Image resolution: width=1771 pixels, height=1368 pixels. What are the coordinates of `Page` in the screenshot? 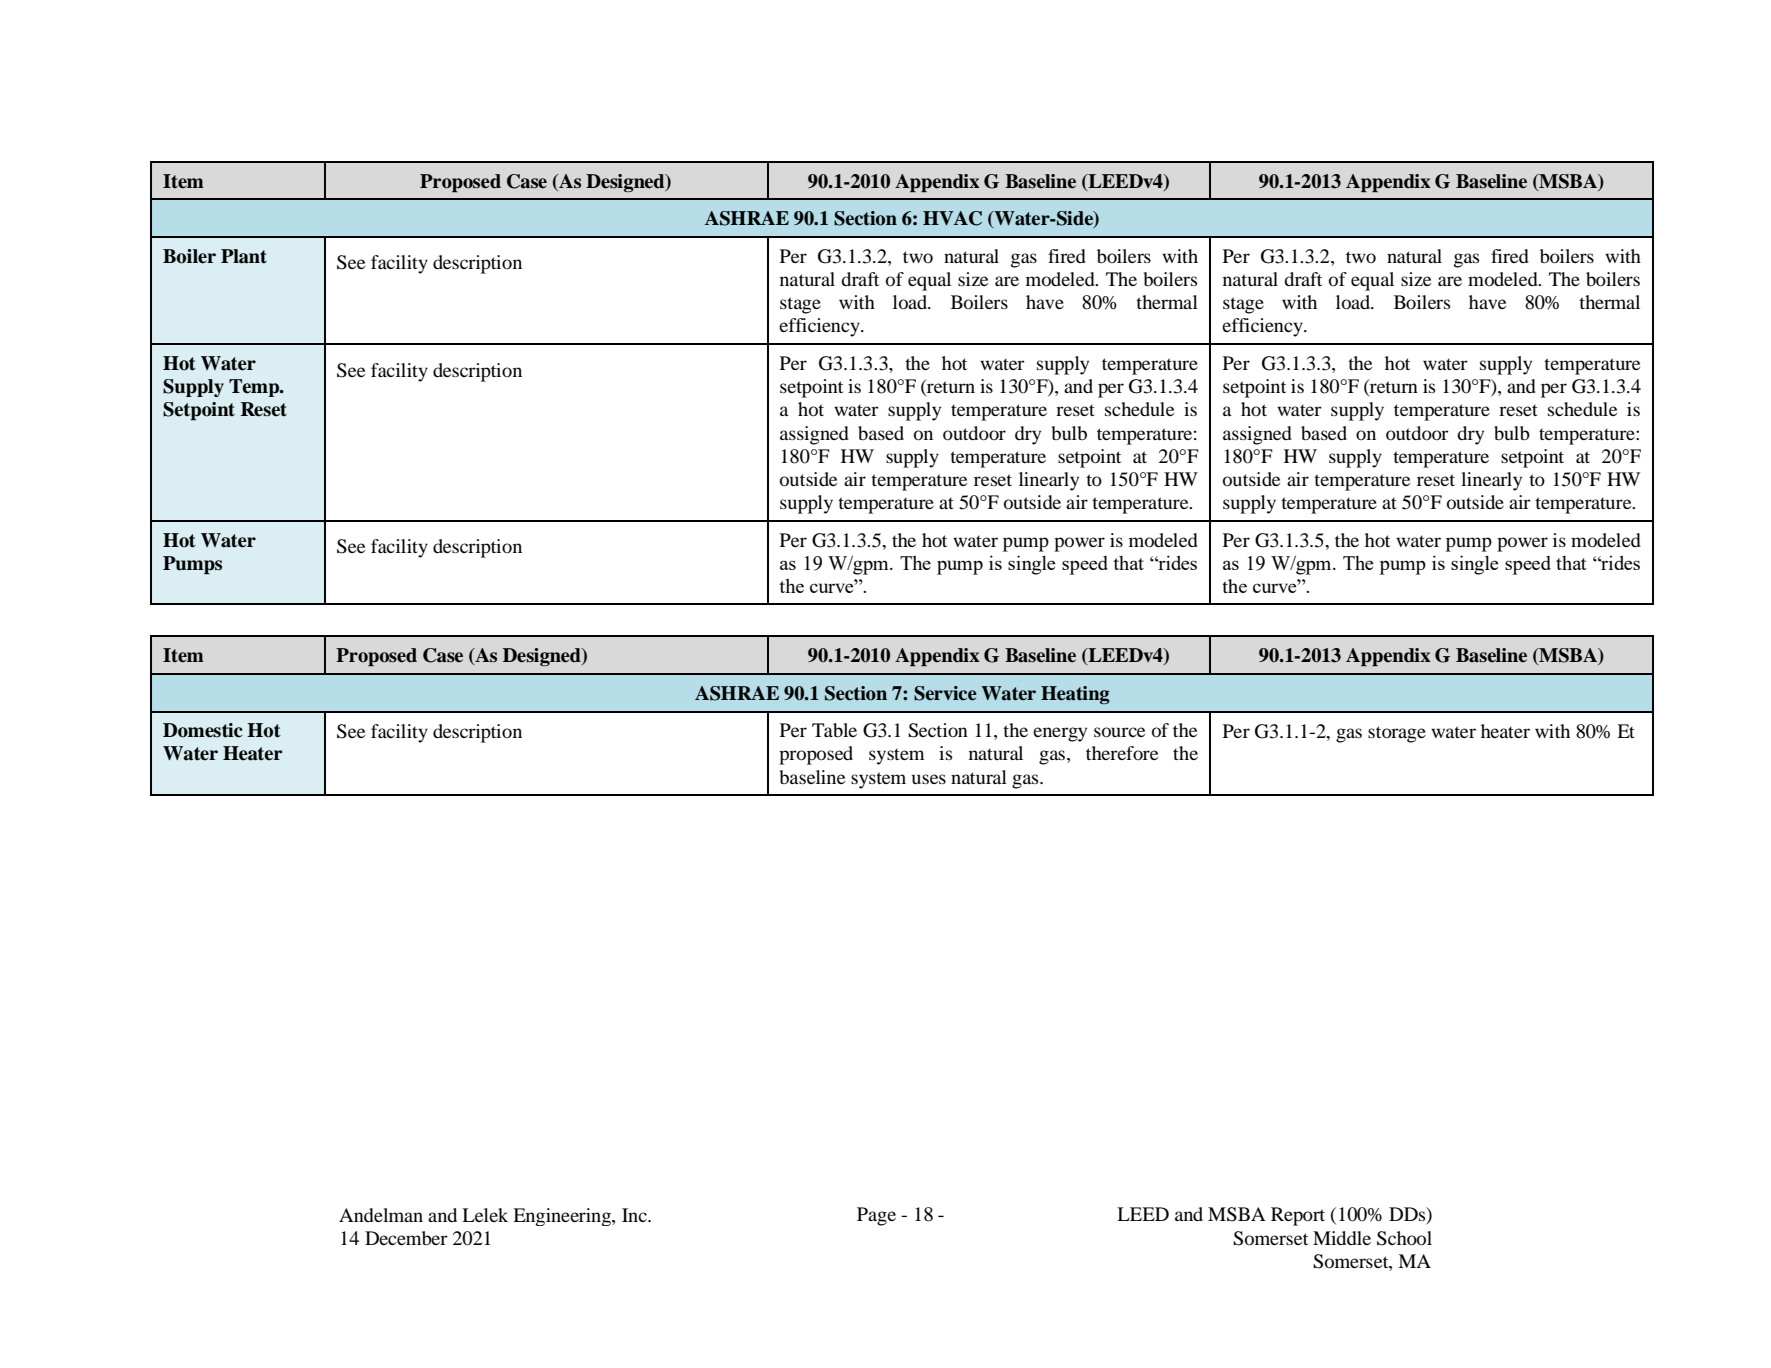 It's located at (876, 1216).
